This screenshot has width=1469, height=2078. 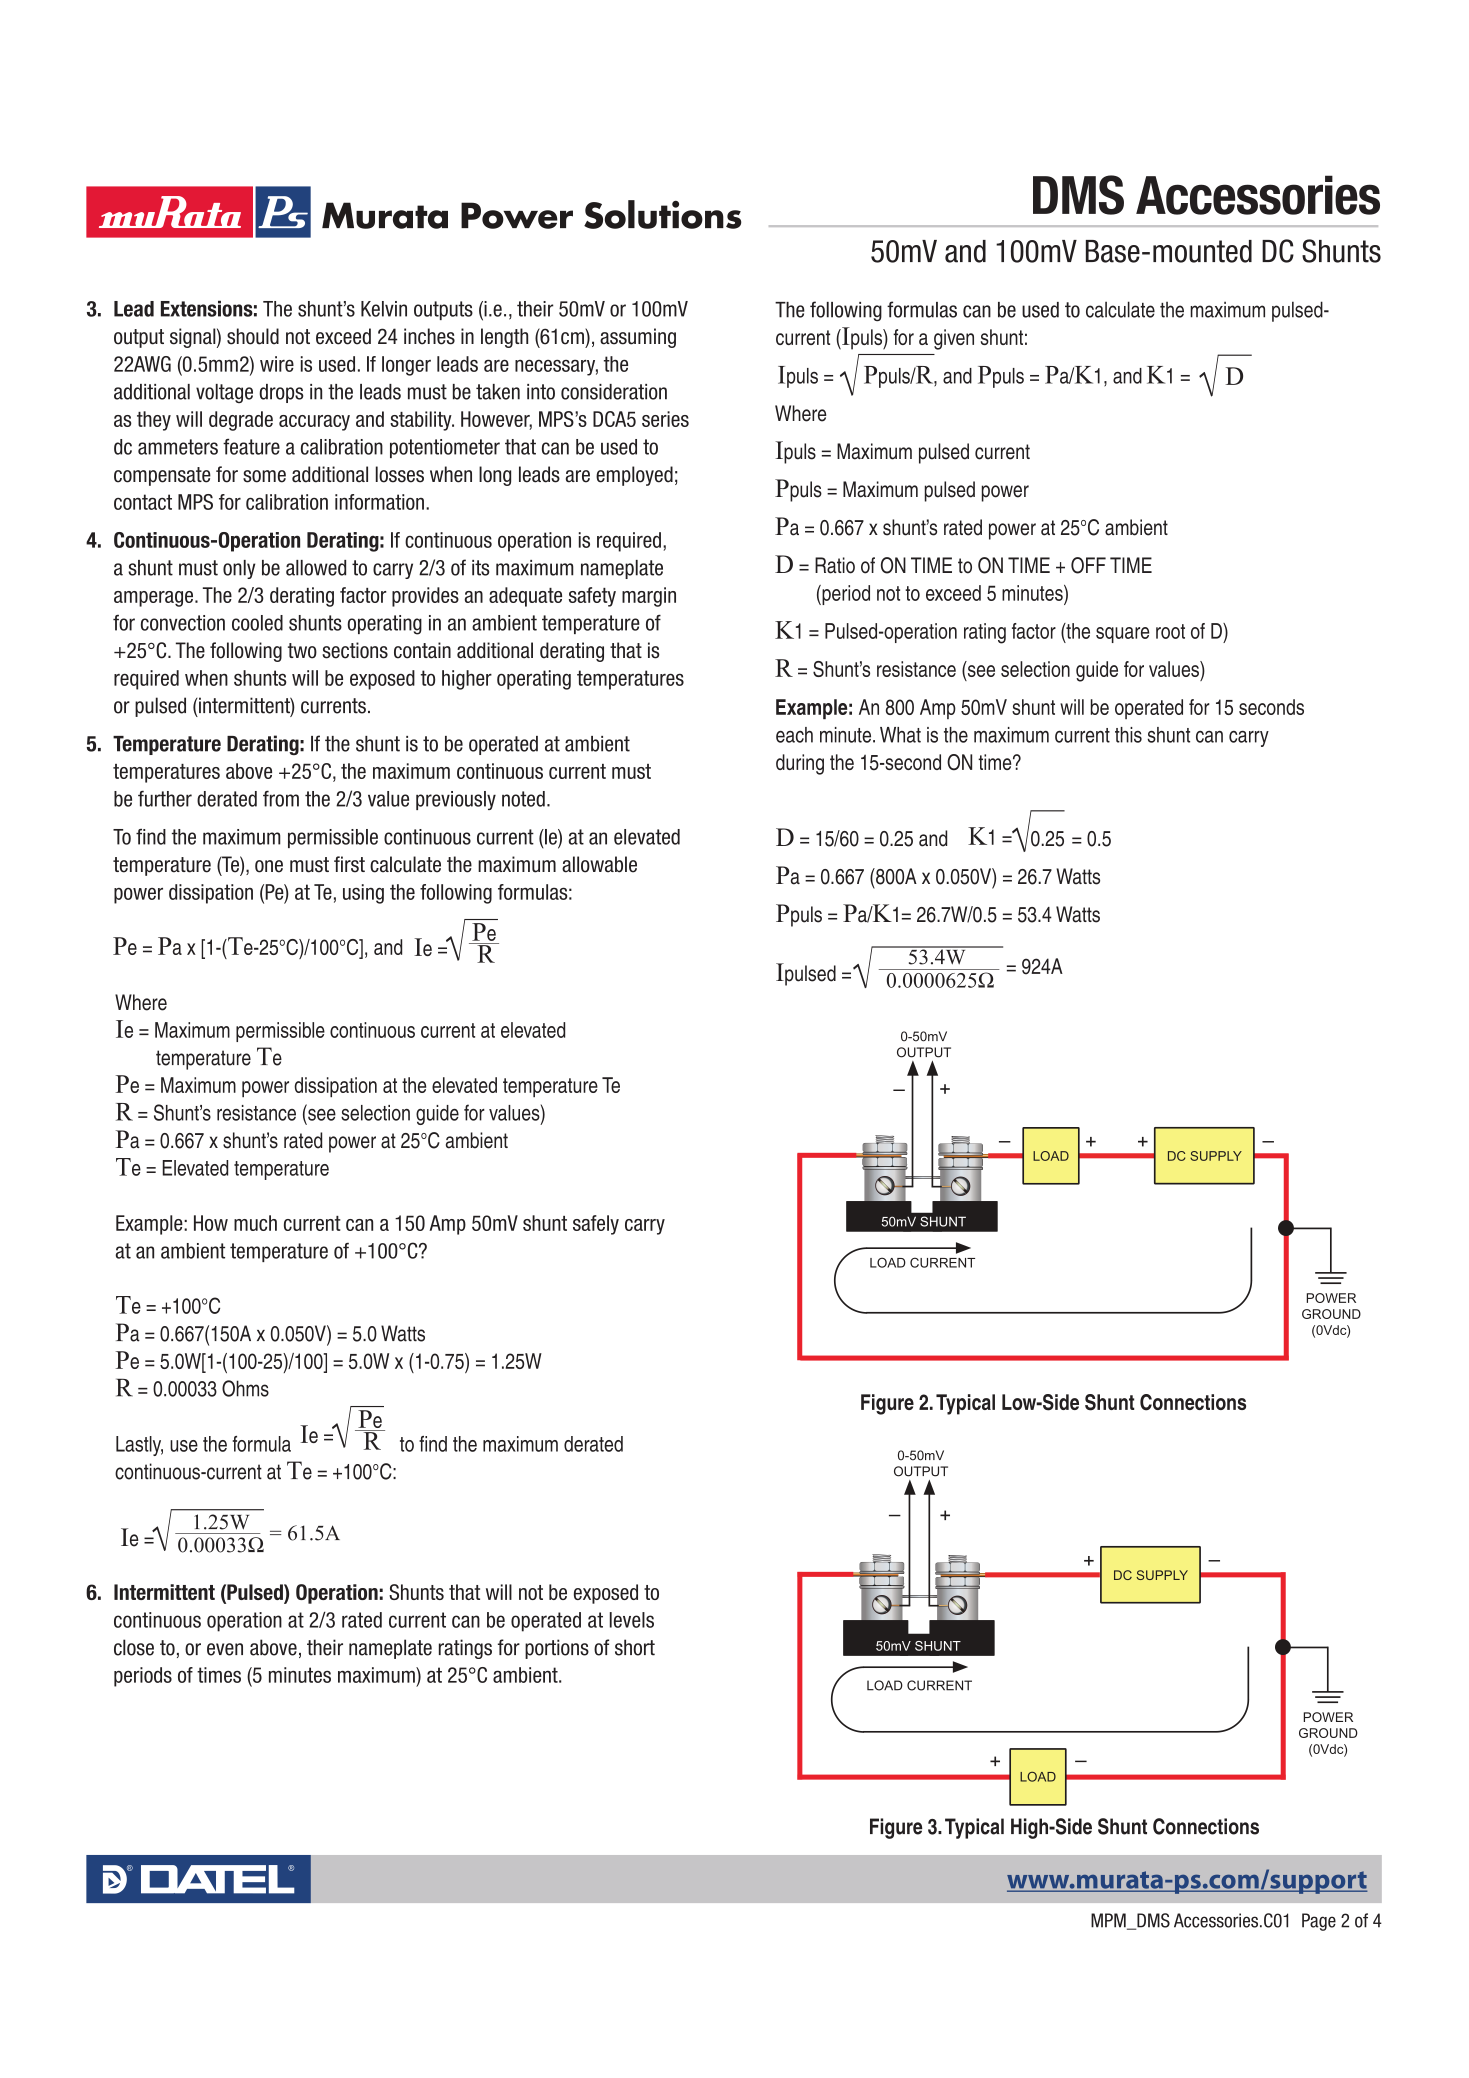 I want to click on safely, so click(x=596, y=1225).
